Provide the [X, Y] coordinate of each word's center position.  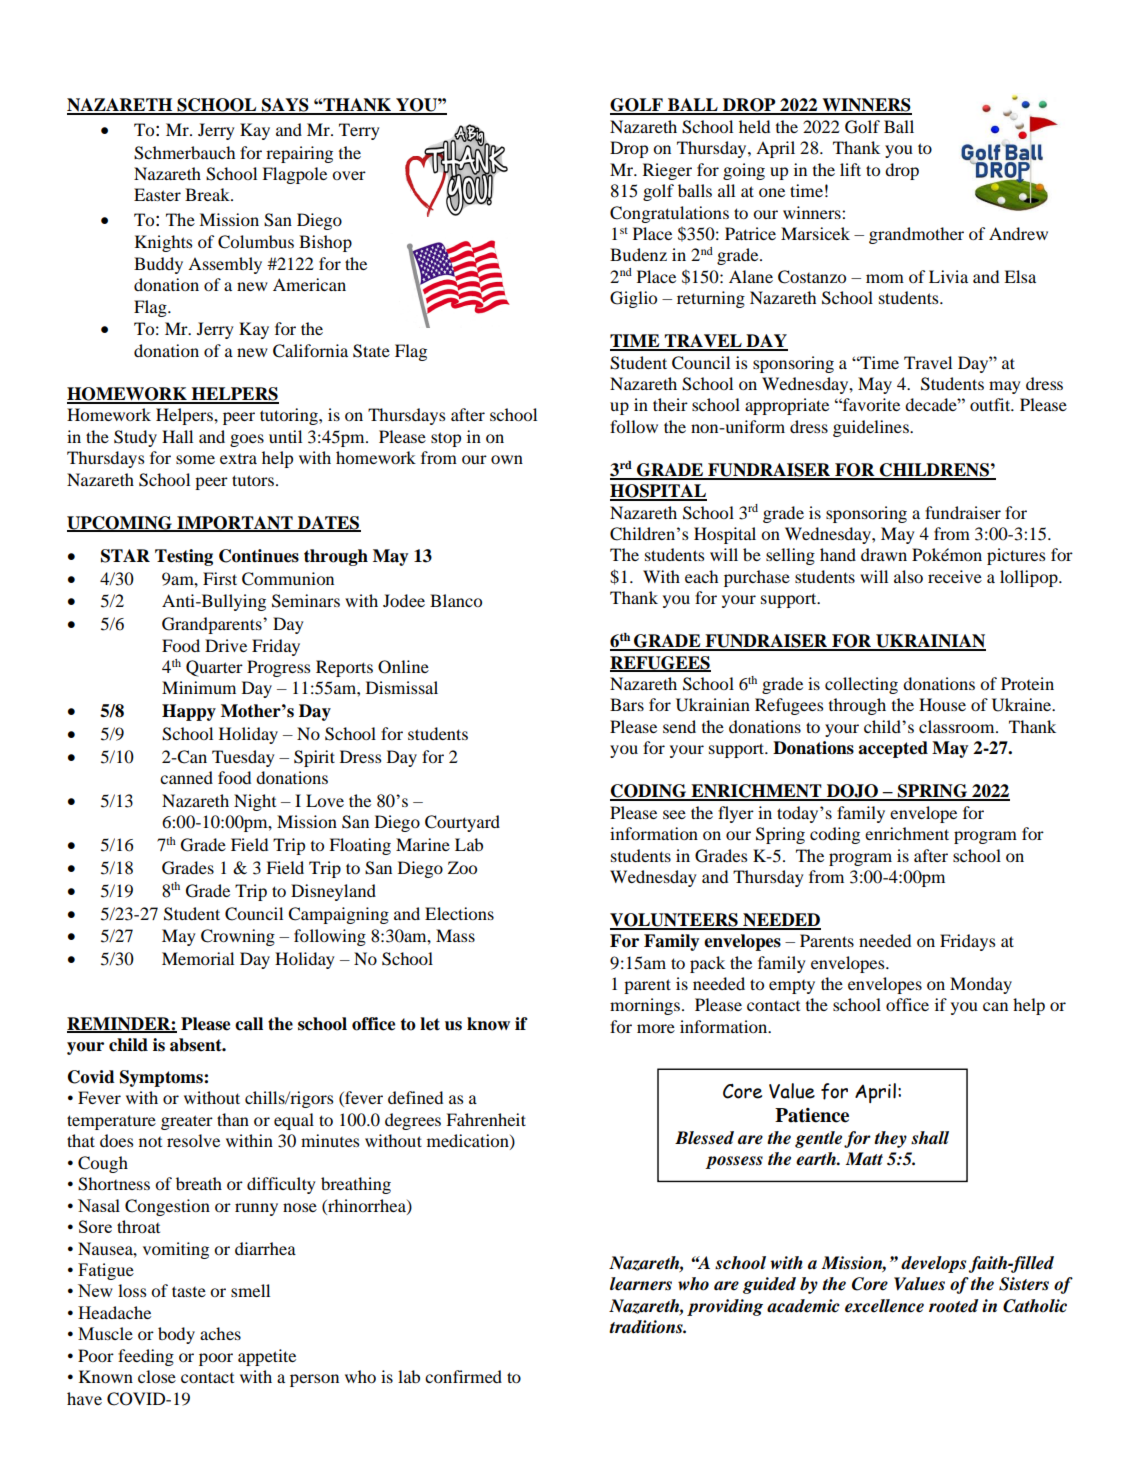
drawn [884, 554]
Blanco [456, 600]
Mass [455, 935]
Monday [981, 985]
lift [850, 169]
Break [208, 194]
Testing [184, 557]
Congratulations [669, 214]
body [176, 1335]
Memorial [198, 958]
